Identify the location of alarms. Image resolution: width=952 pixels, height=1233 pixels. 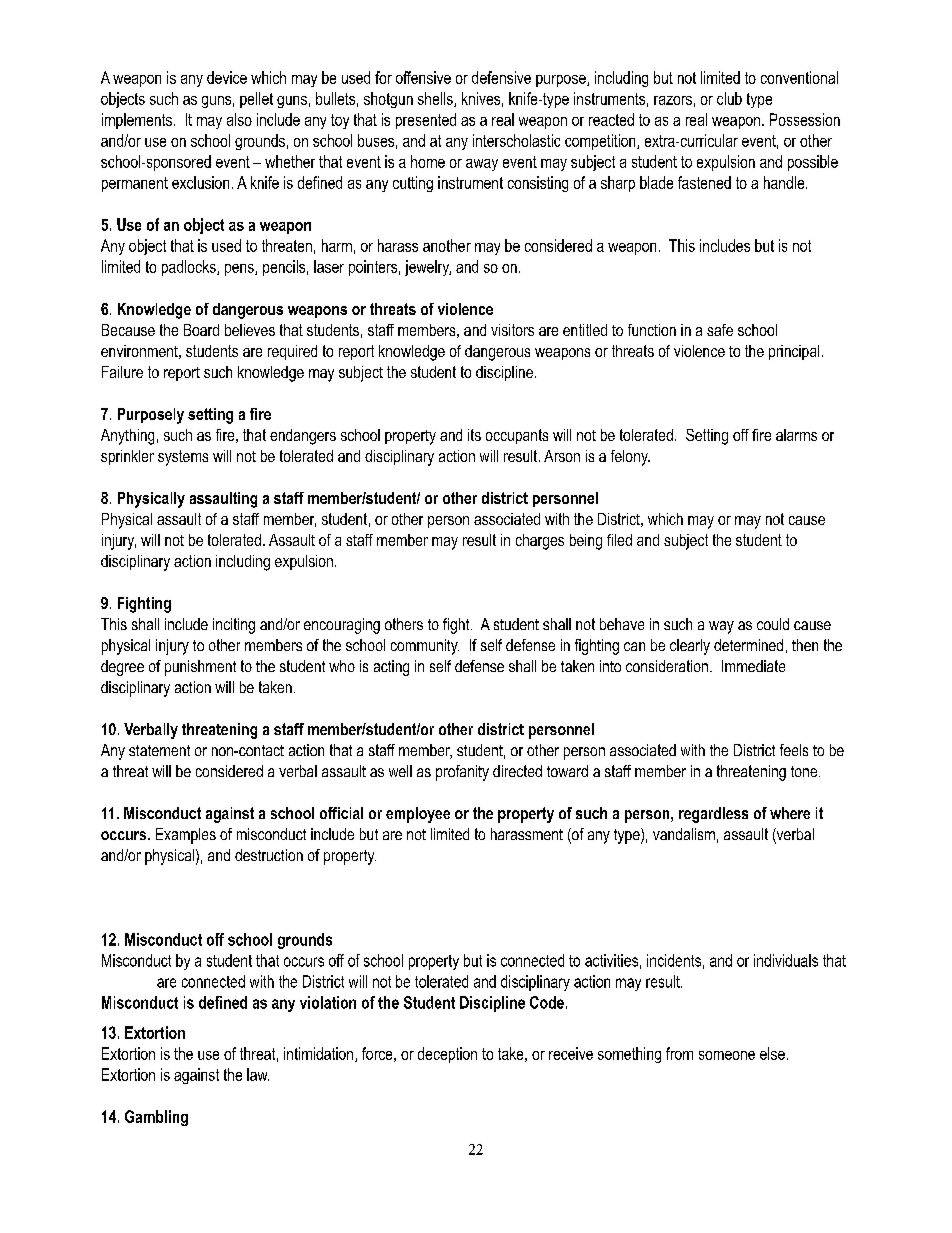
(796, 435).
